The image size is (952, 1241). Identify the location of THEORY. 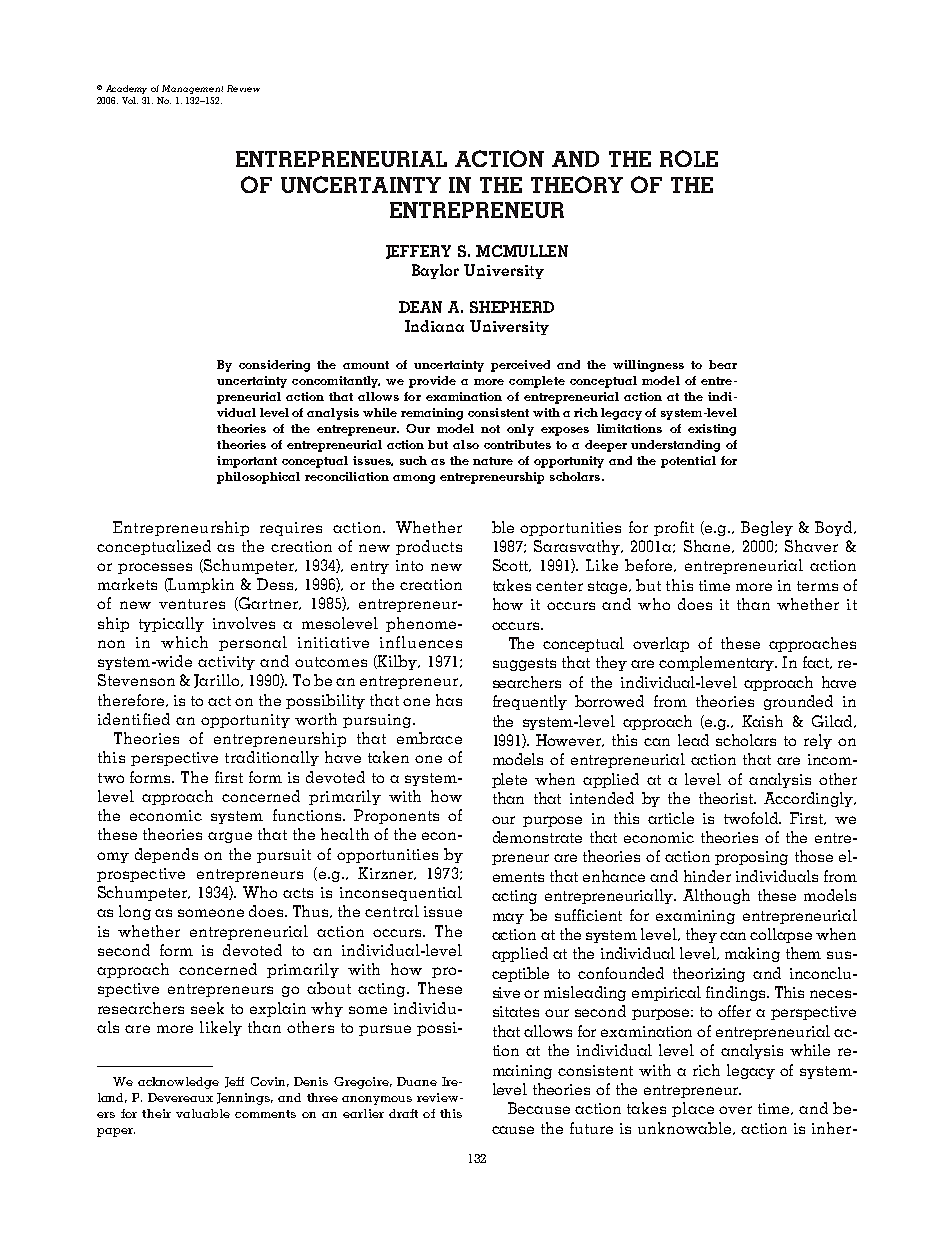
(577, 184).
